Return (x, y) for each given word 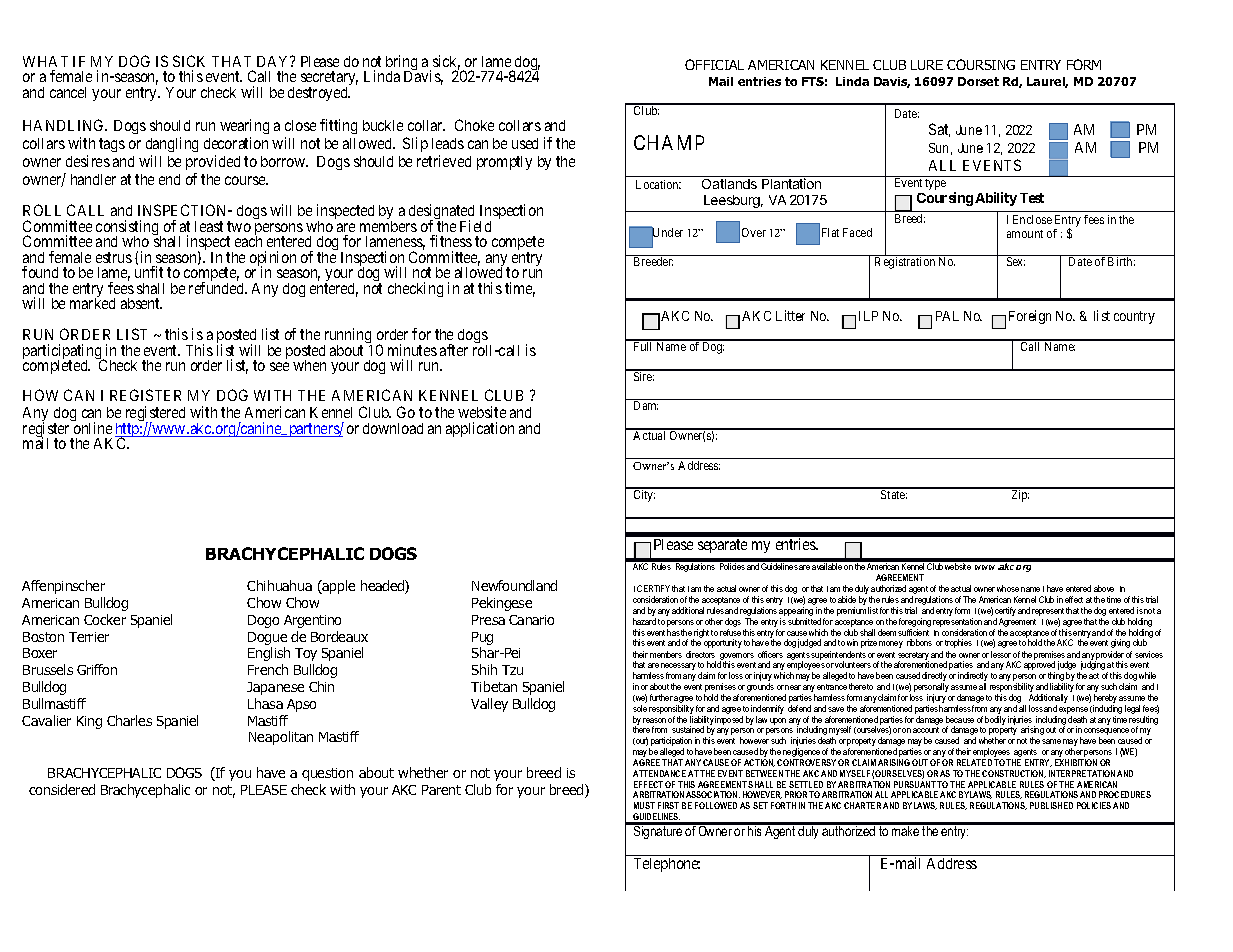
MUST (644, 805)
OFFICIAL (714, 64)
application (480, 429)
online (93, 428)
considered (62, 789)
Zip (1019, 495)
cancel (68, 92)
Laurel (1047, 82)
